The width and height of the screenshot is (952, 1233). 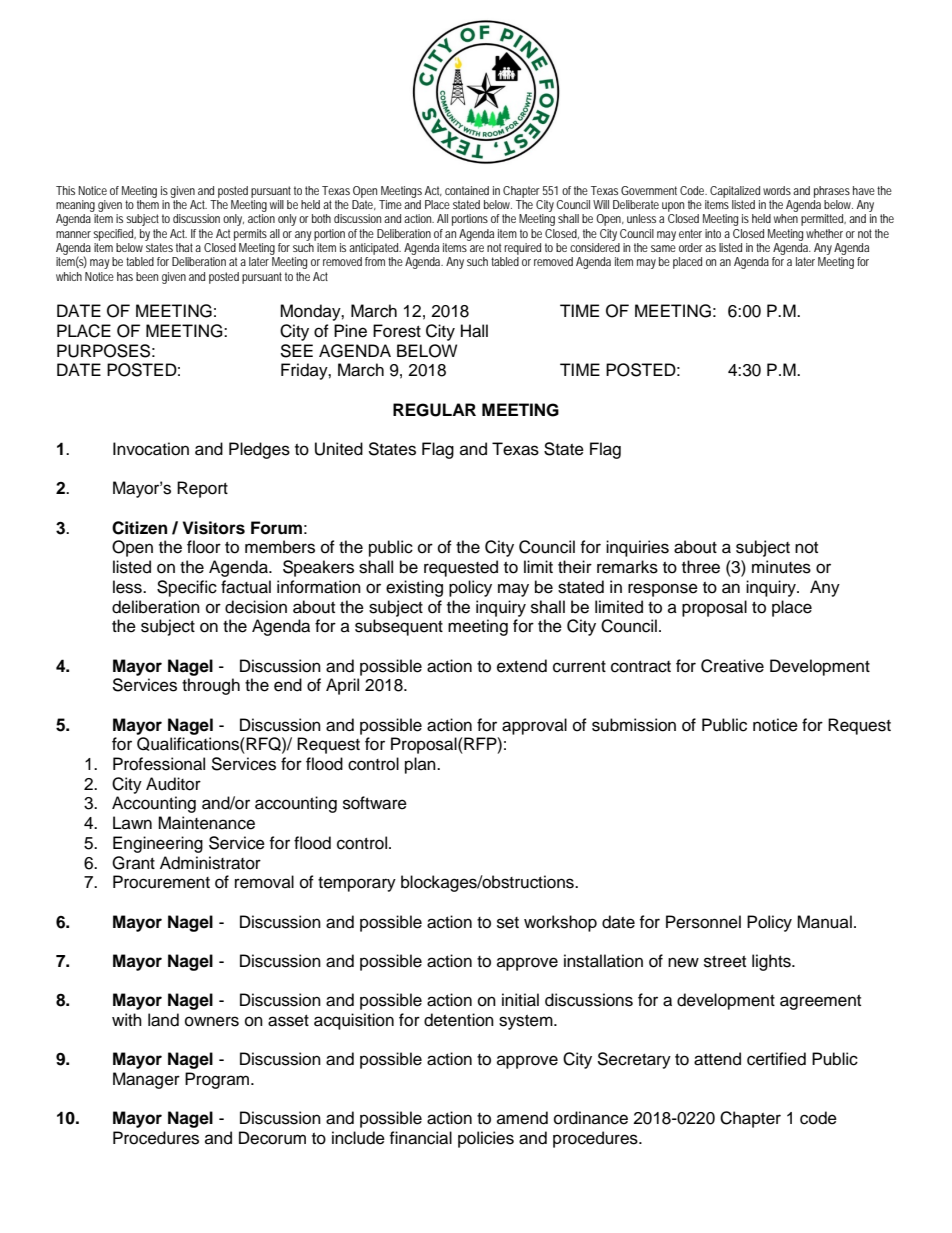 I want to click on that, so click(x=186, y=247).
